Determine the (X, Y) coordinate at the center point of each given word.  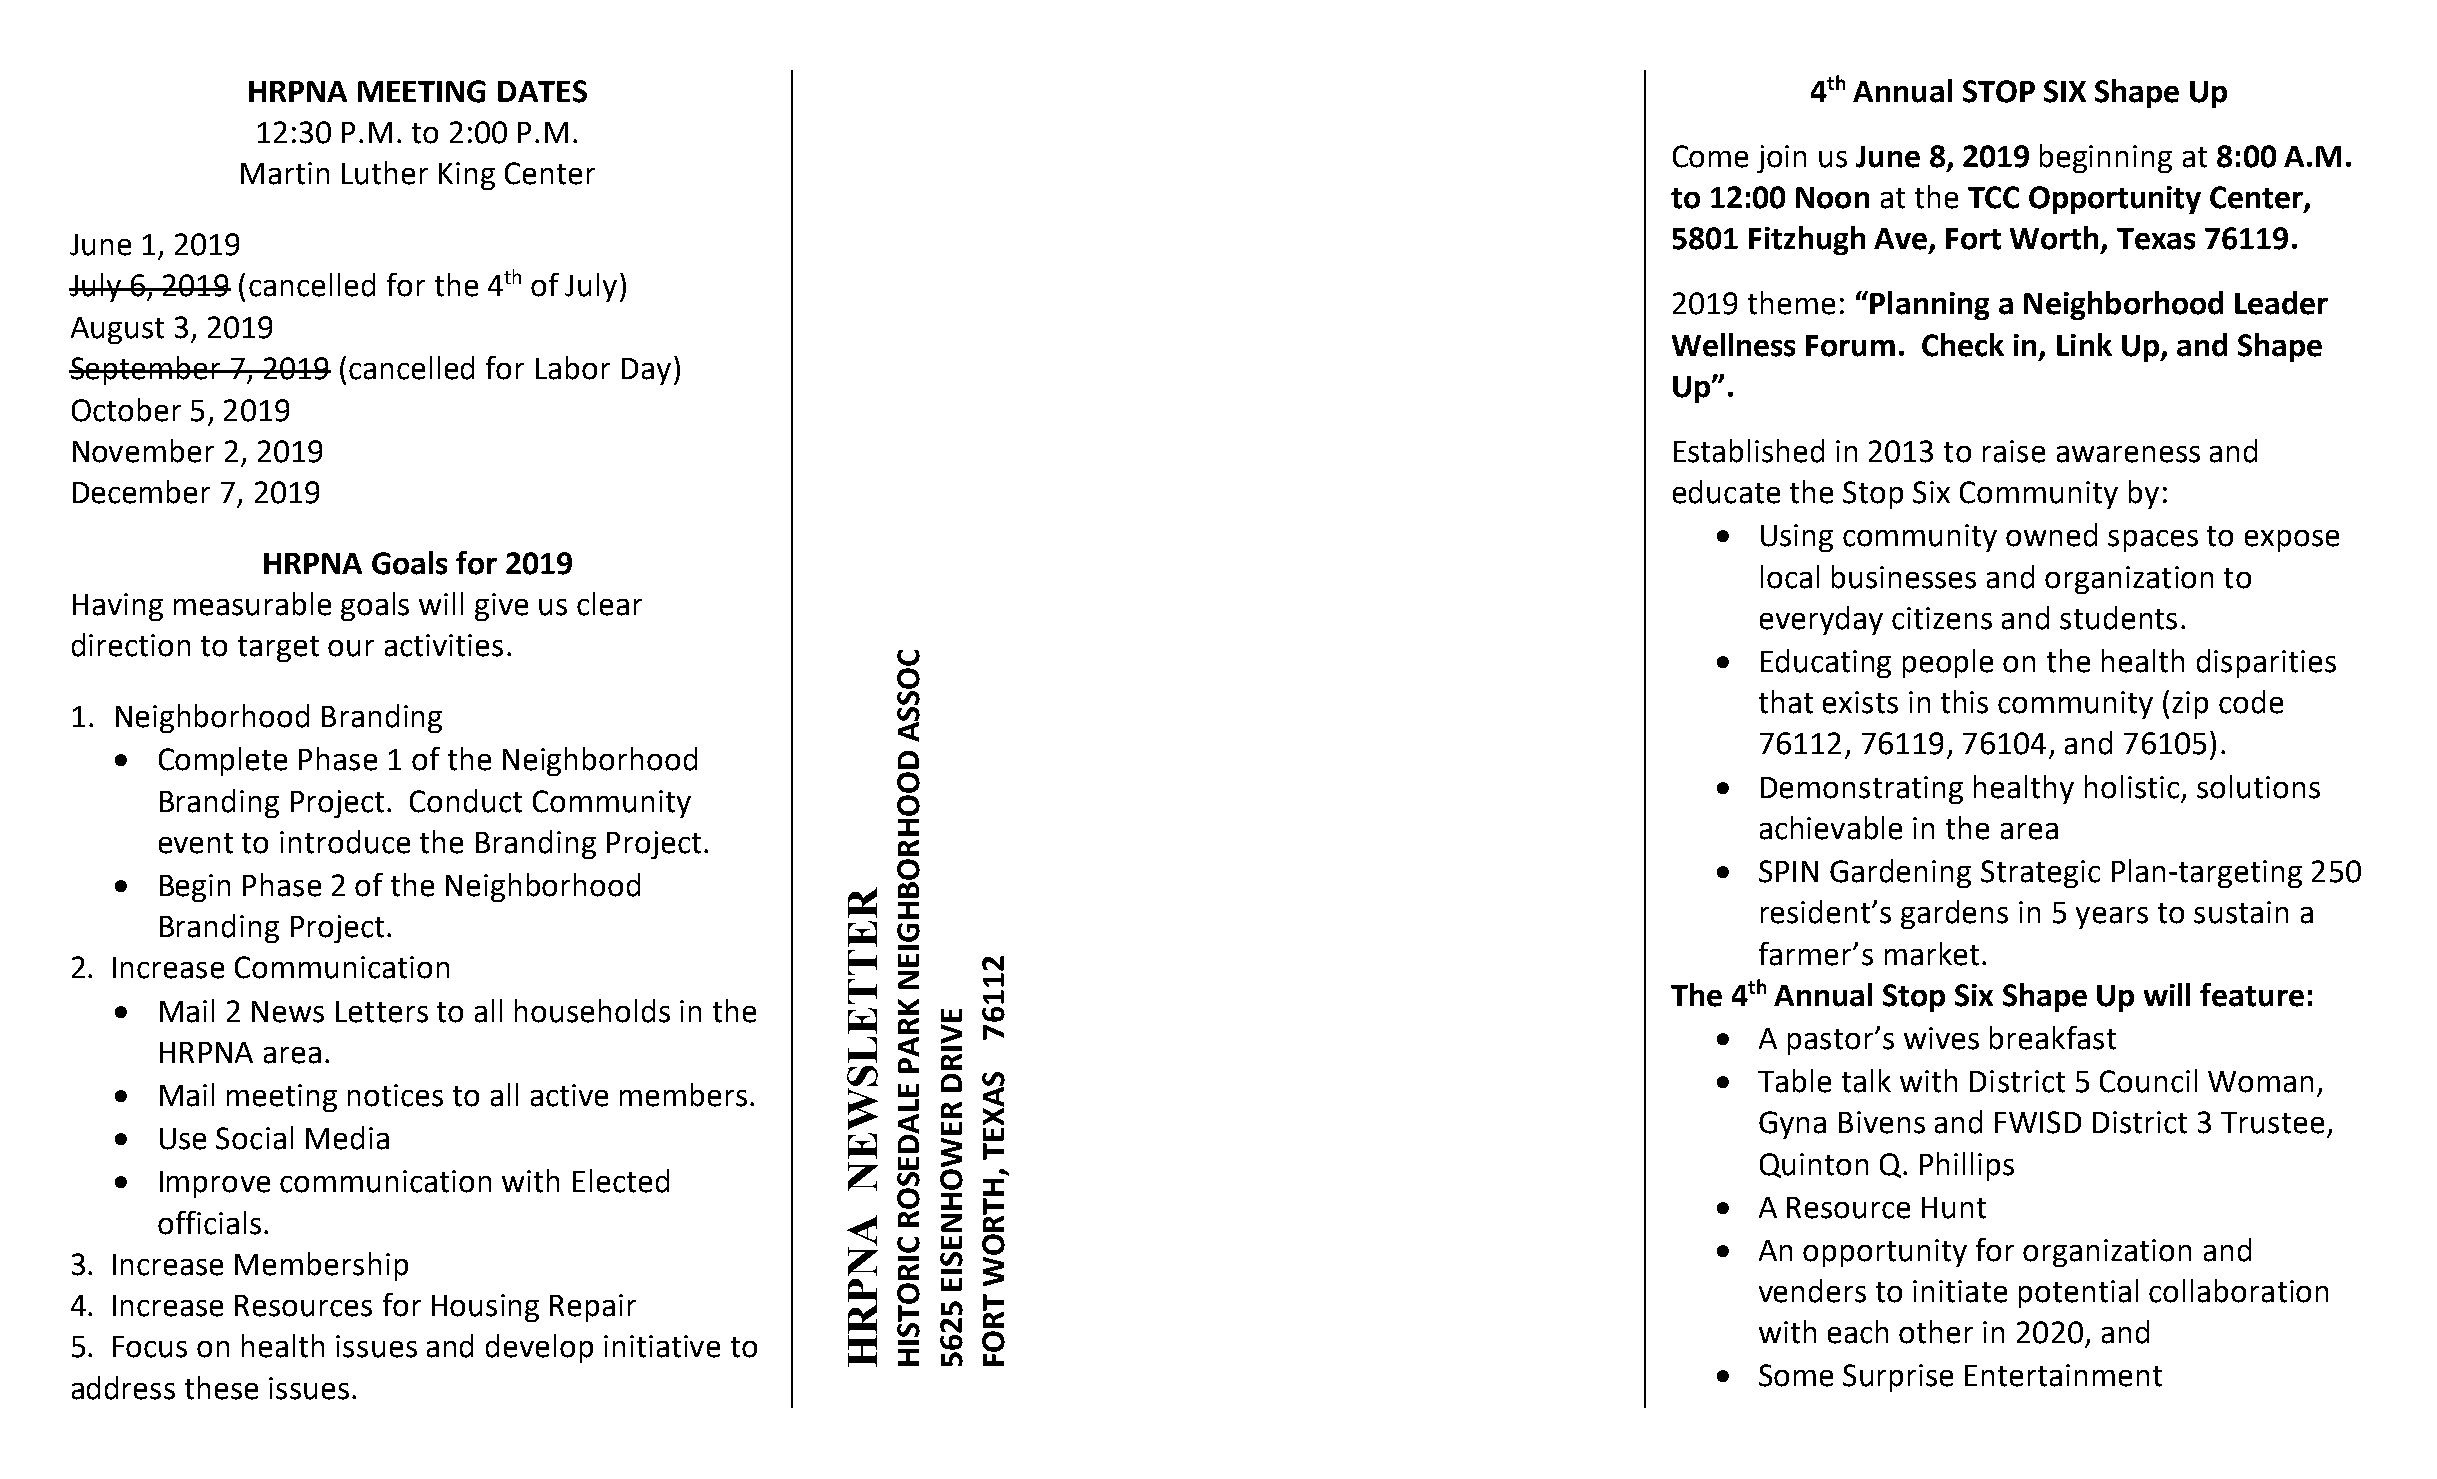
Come (1710, 156)
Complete (223, 761)
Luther (385, 173)
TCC (1993, 197)
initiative (662, 1346)
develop (539, 1348)
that (1786, 702)
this (1964, 702)
